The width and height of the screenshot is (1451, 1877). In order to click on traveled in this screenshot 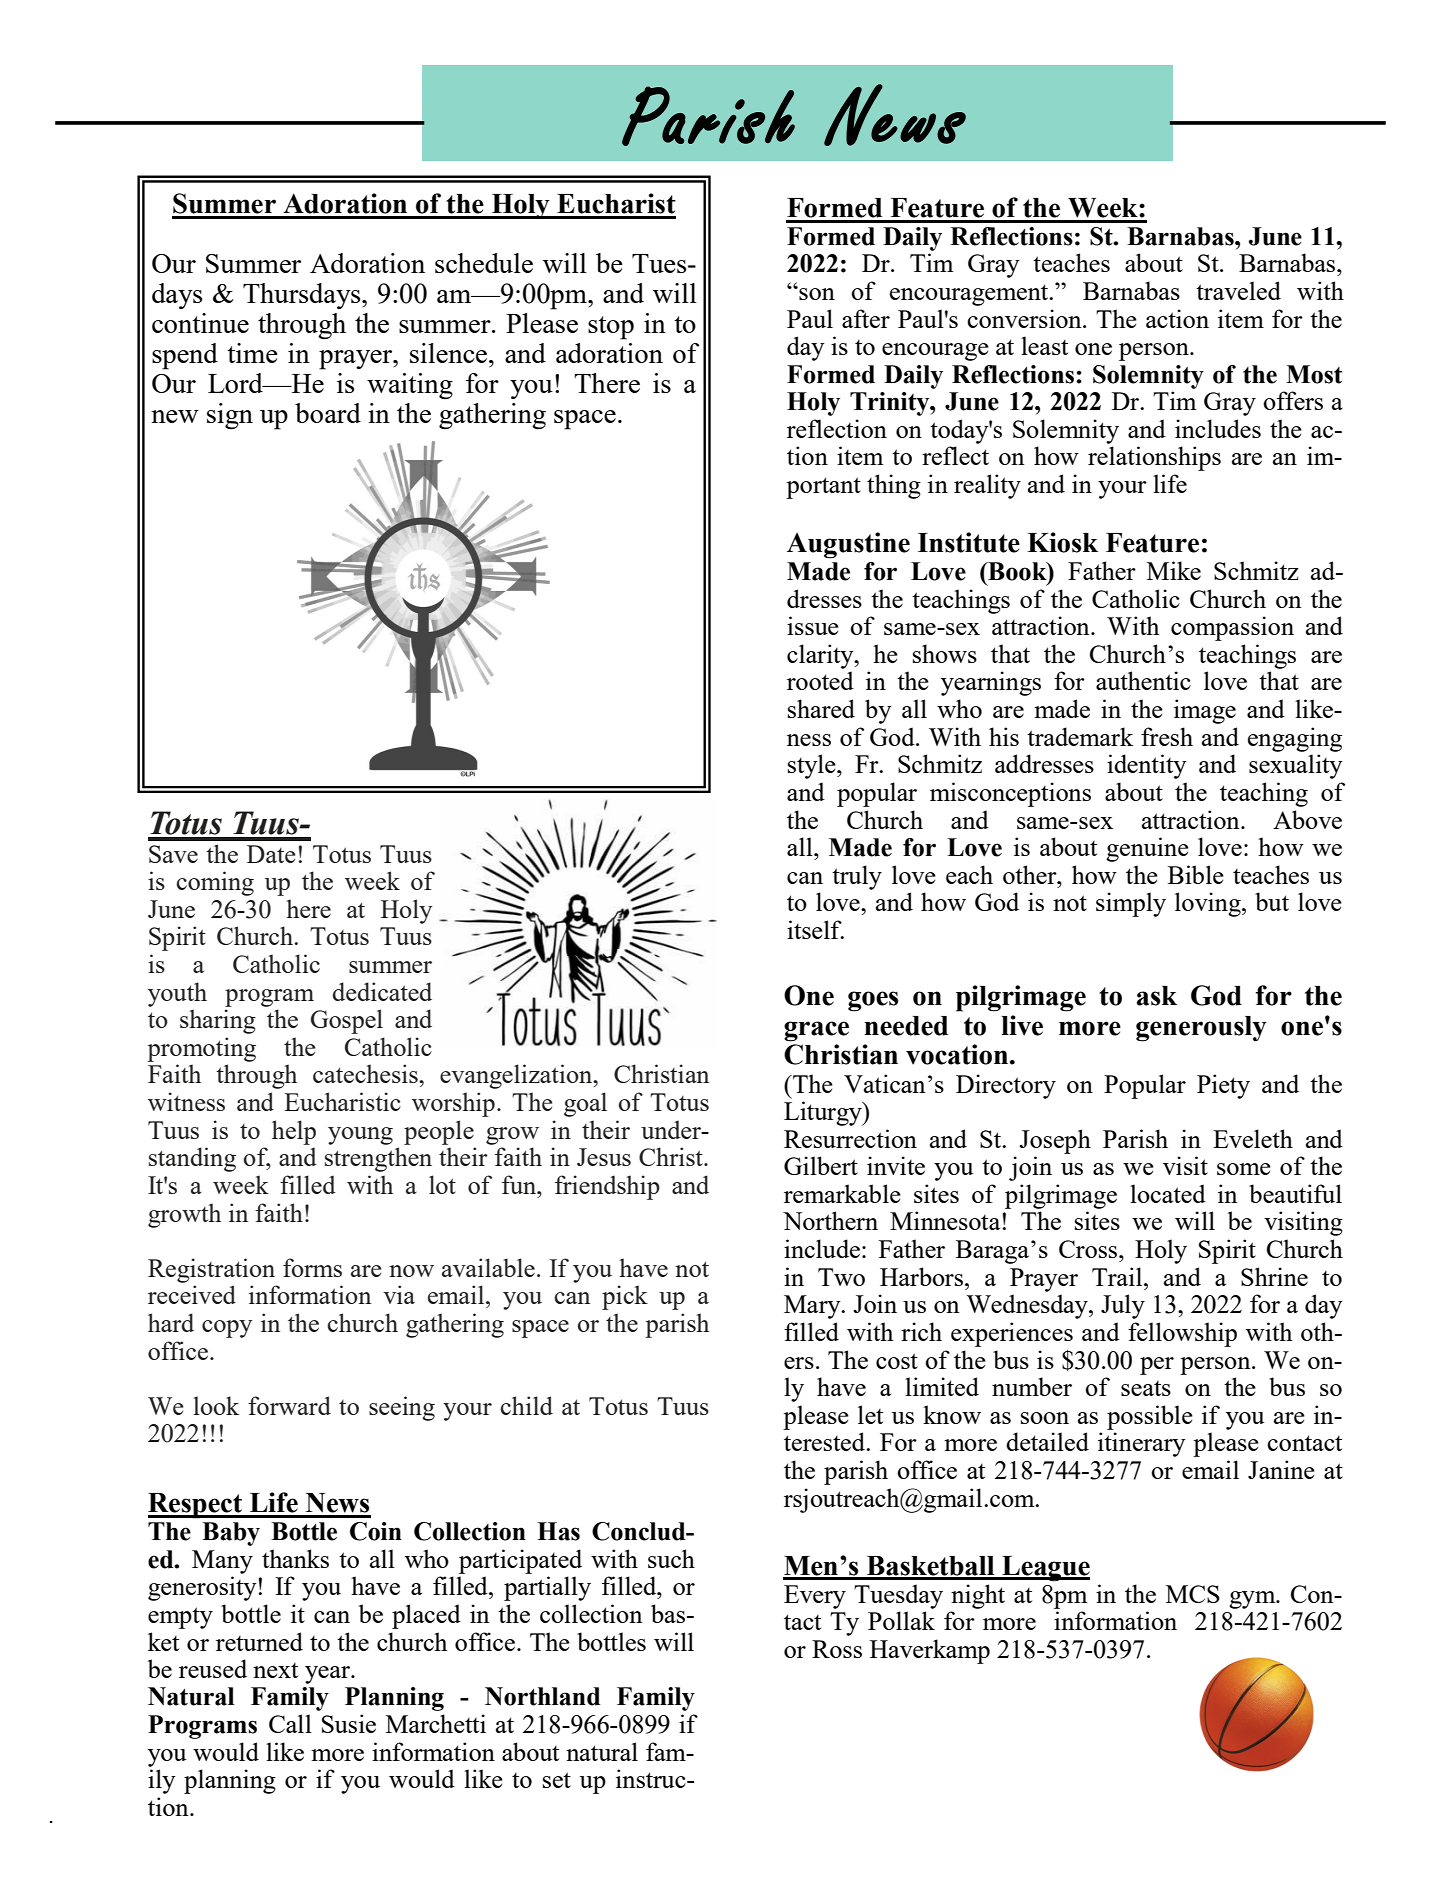, I will do `click(1238, 290)`.
